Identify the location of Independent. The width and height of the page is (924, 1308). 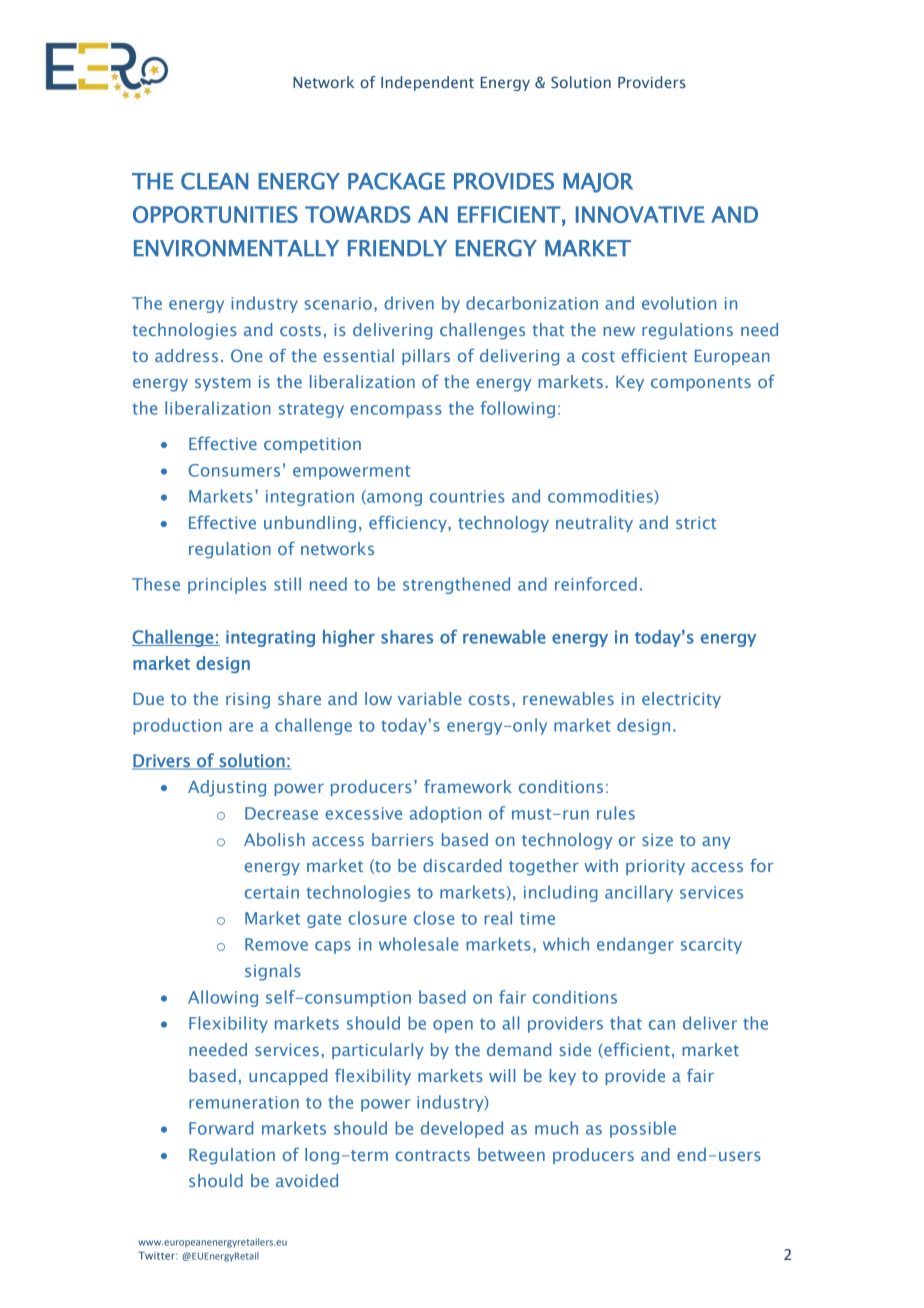
(427, 83).
